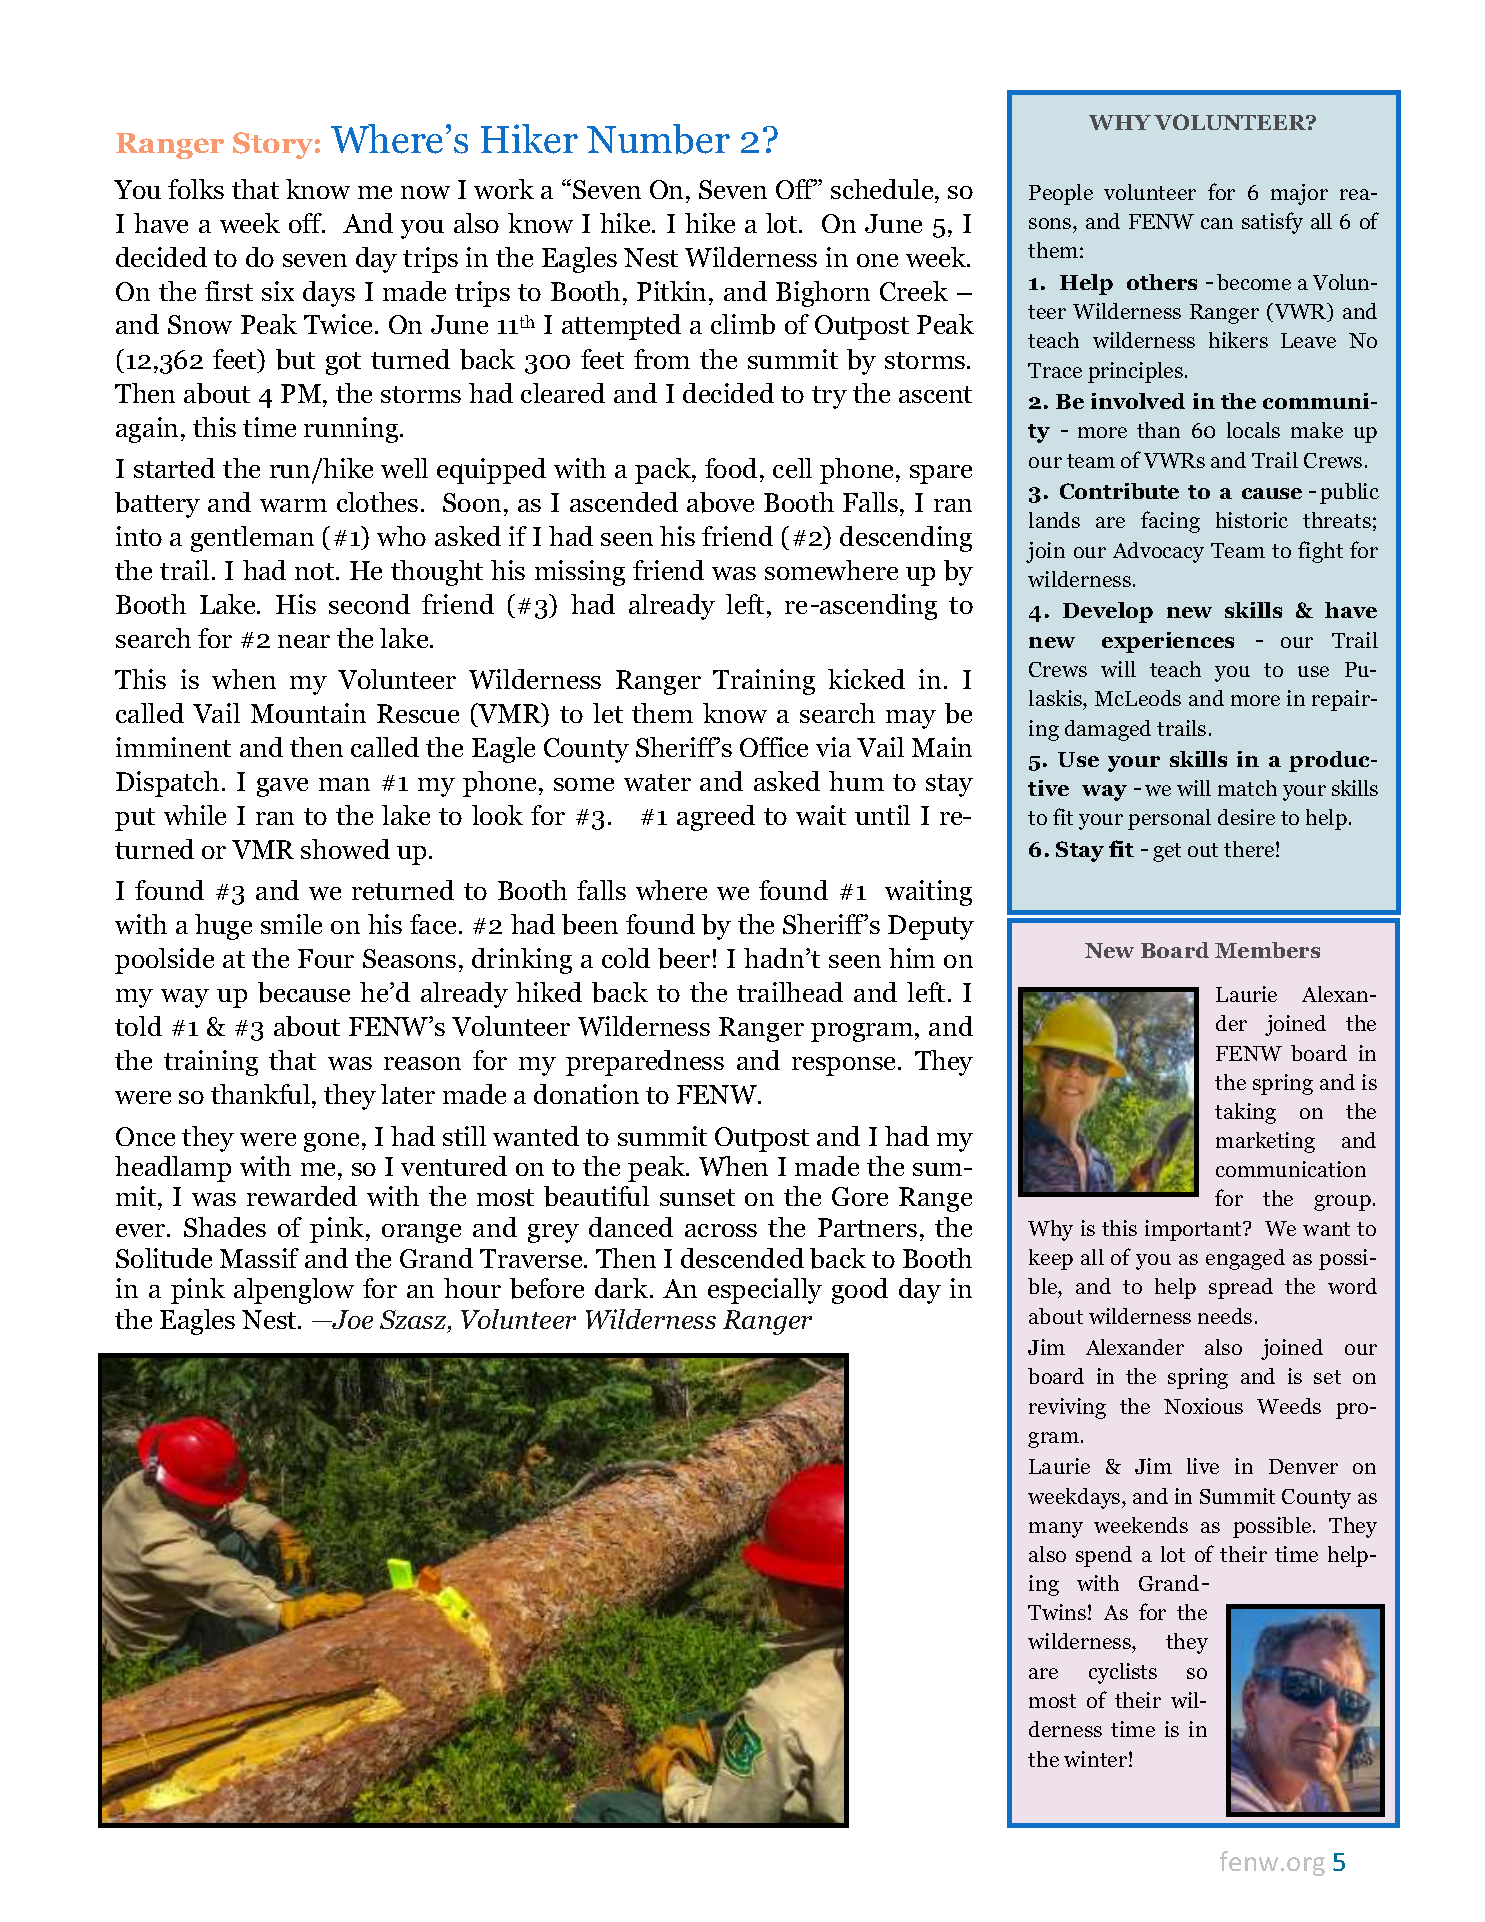  I want to click on beer, so click(684, 958).
